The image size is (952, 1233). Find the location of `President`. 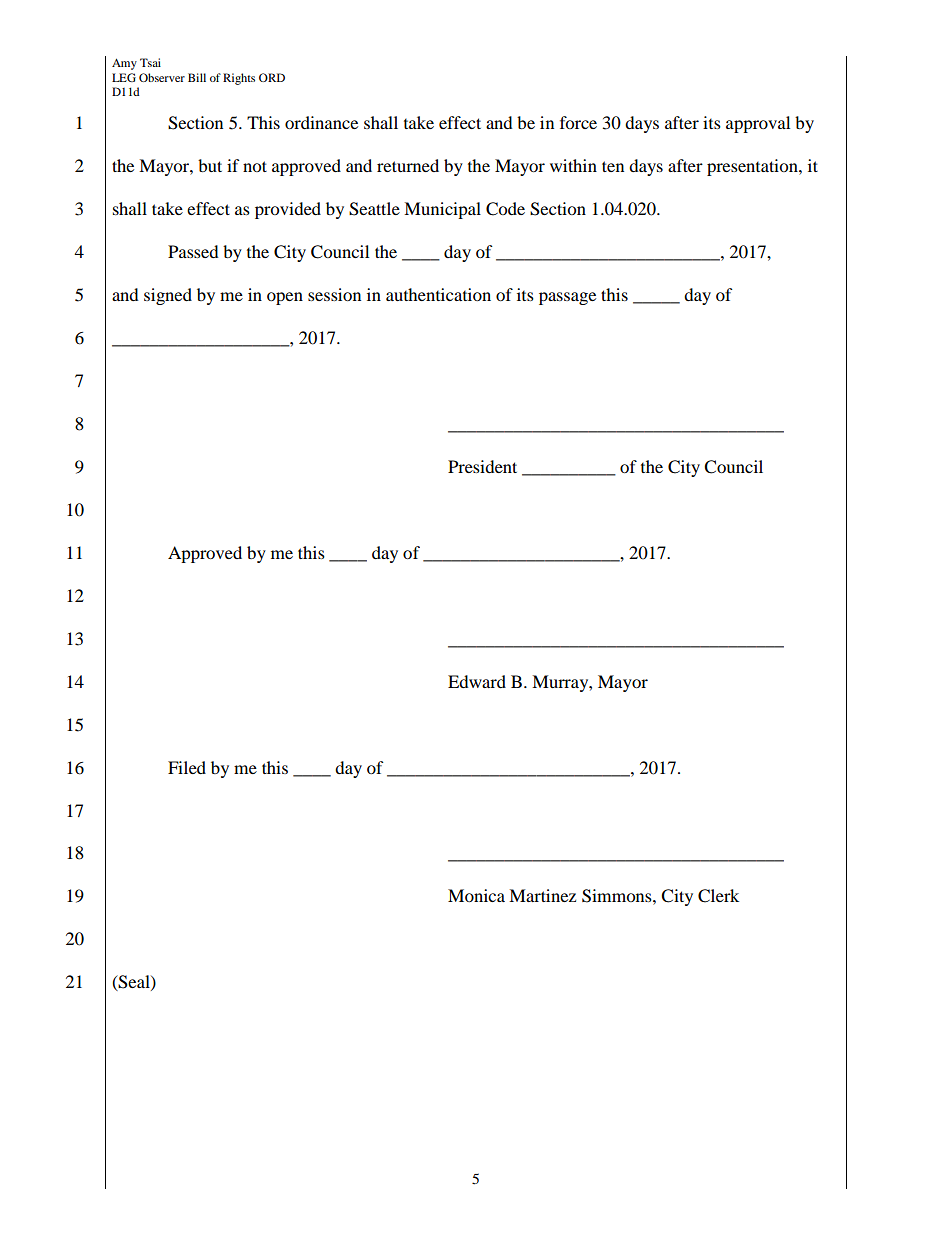

President is located at coordinates (482, 466).
